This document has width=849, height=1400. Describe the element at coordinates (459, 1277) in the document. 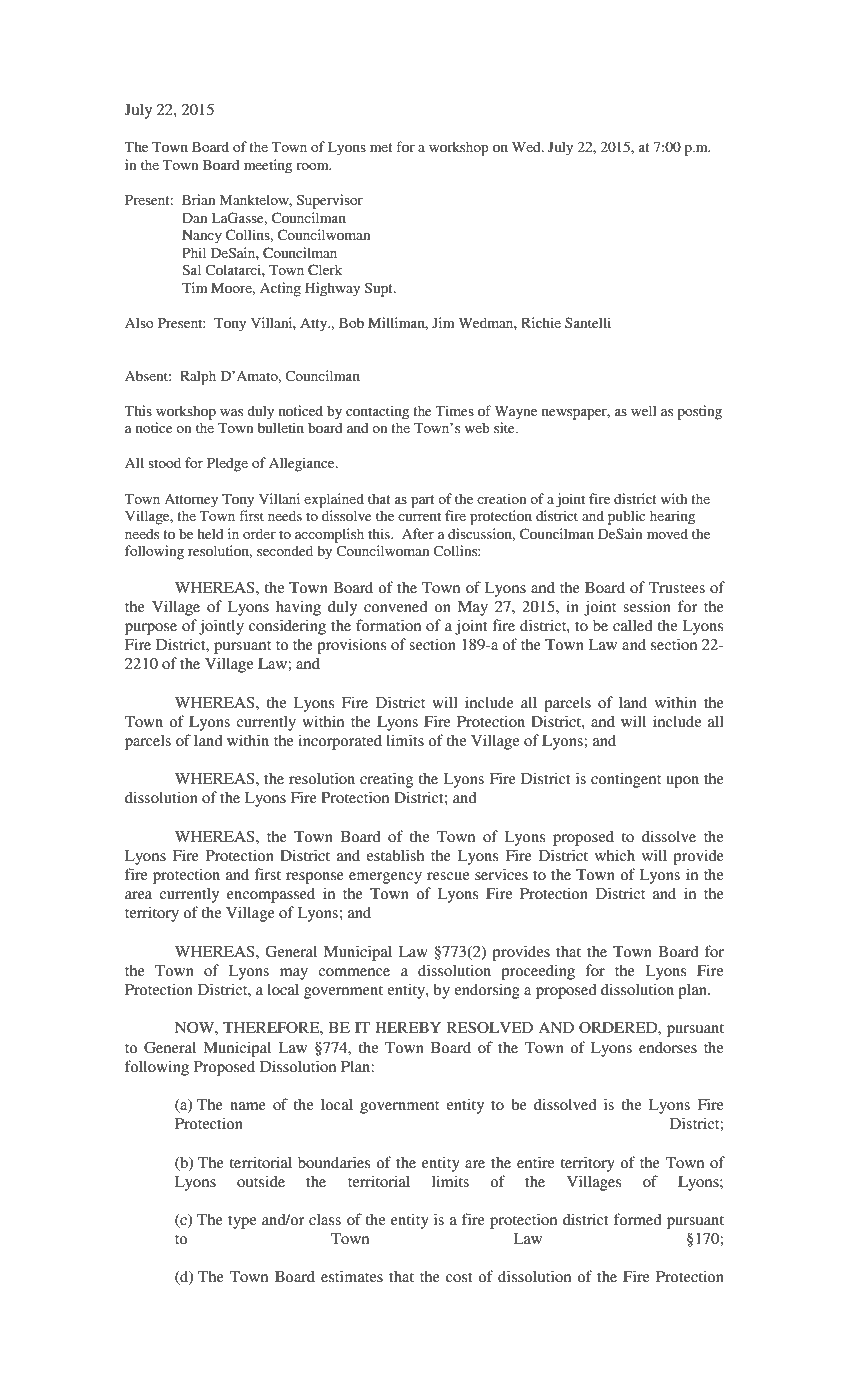

I see `cost` at that location.
